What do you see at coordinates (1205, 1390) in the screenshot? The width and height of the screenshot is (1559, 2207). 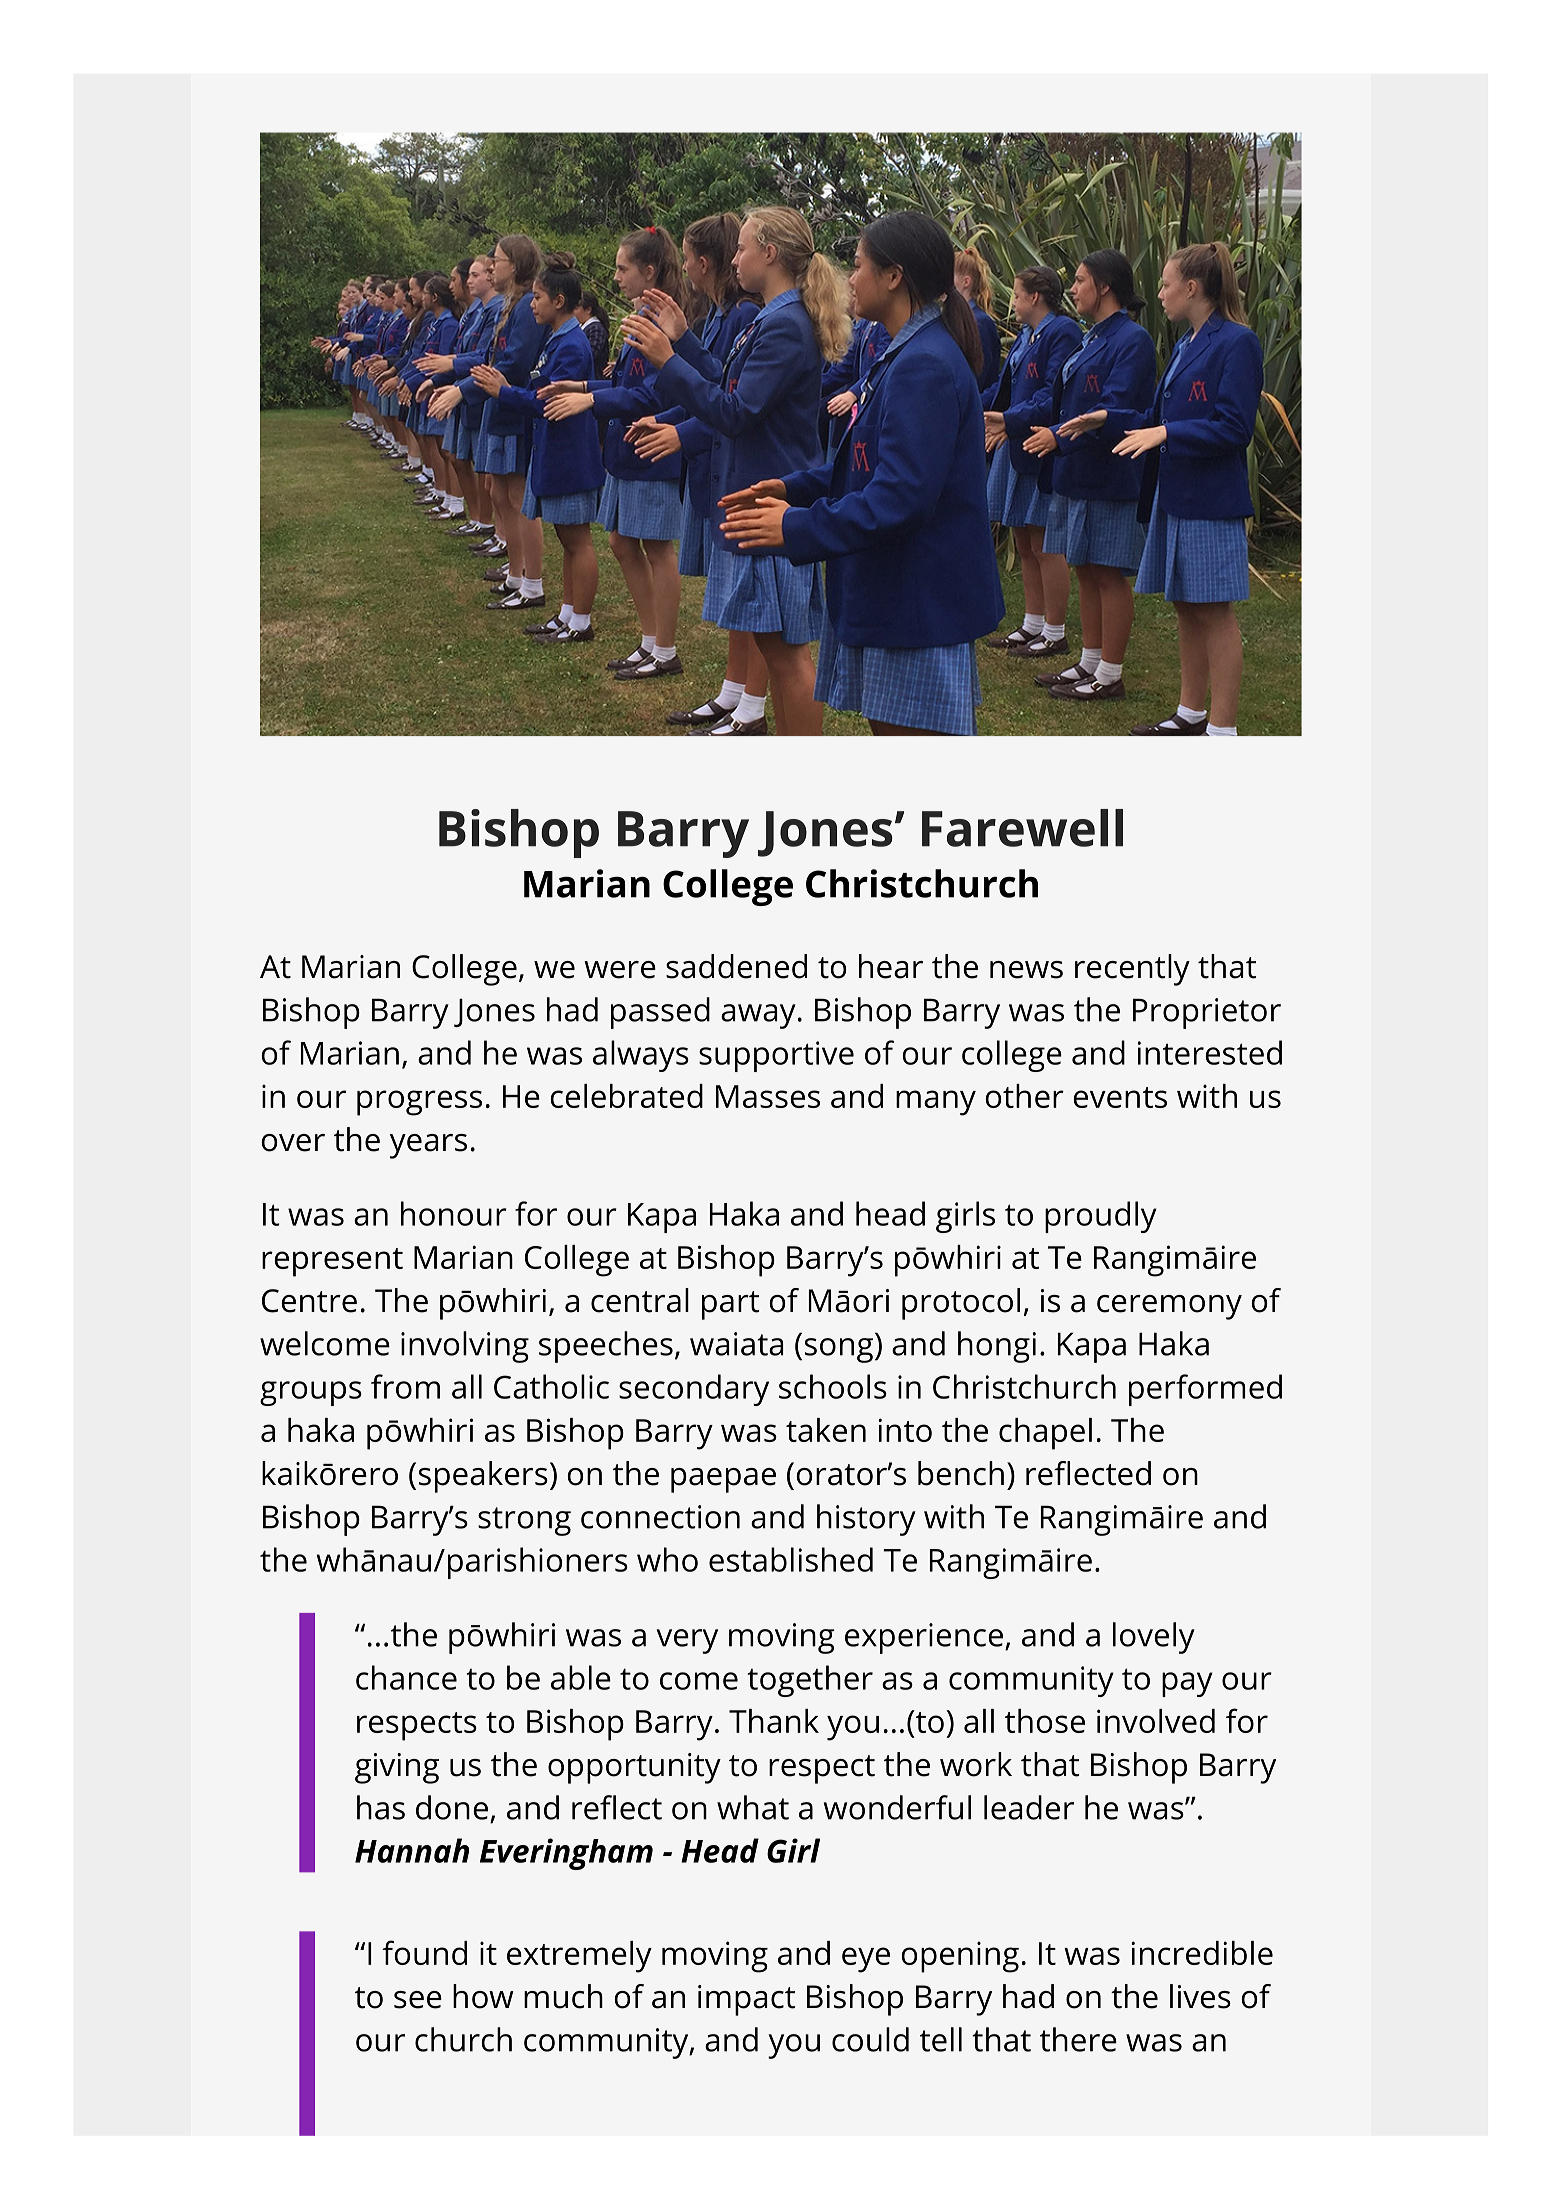 I see `performed` at bounding box center [1205, 1390].
